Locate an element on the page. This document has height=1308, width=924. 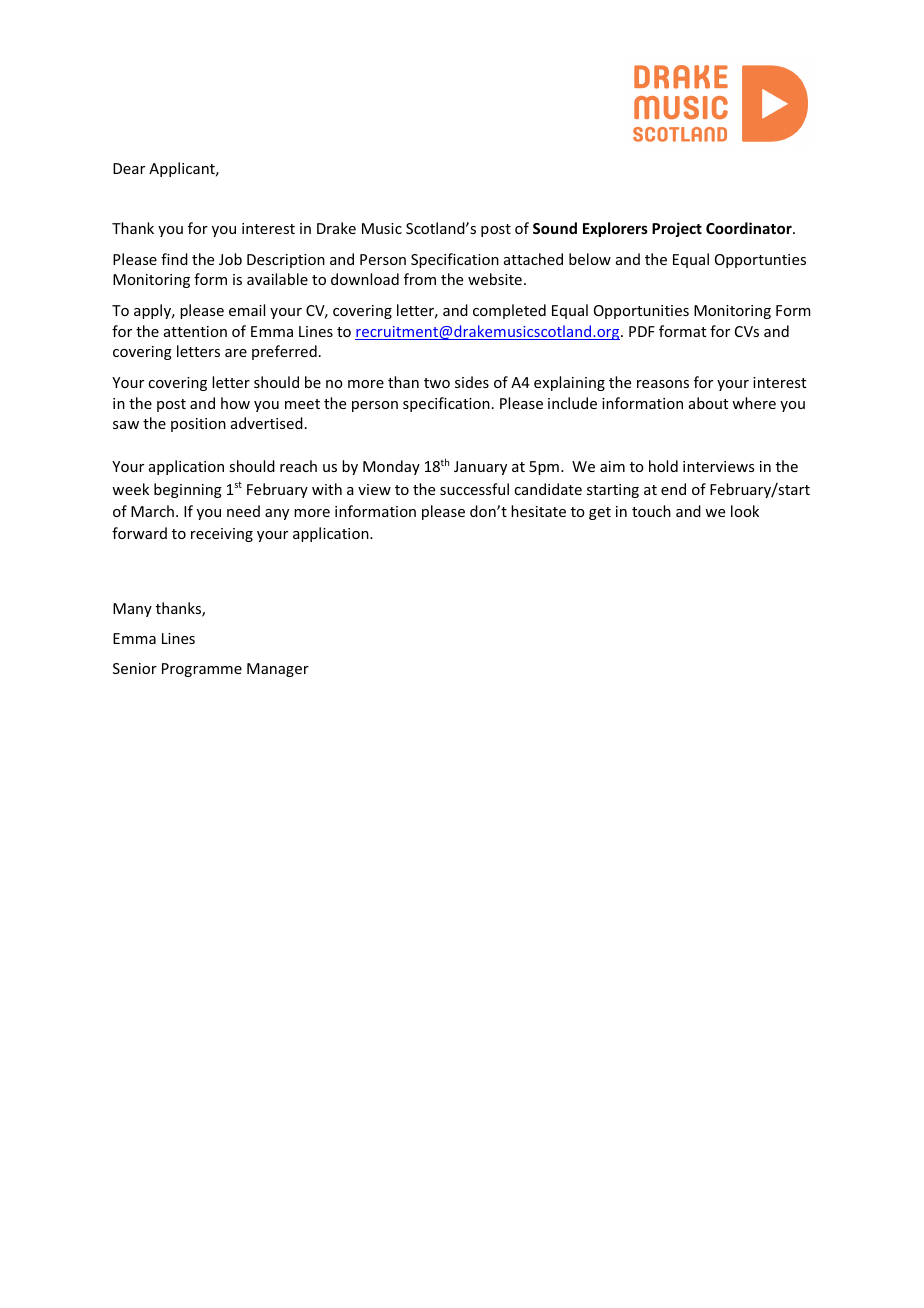
two is located at coordinates (437, 383).
